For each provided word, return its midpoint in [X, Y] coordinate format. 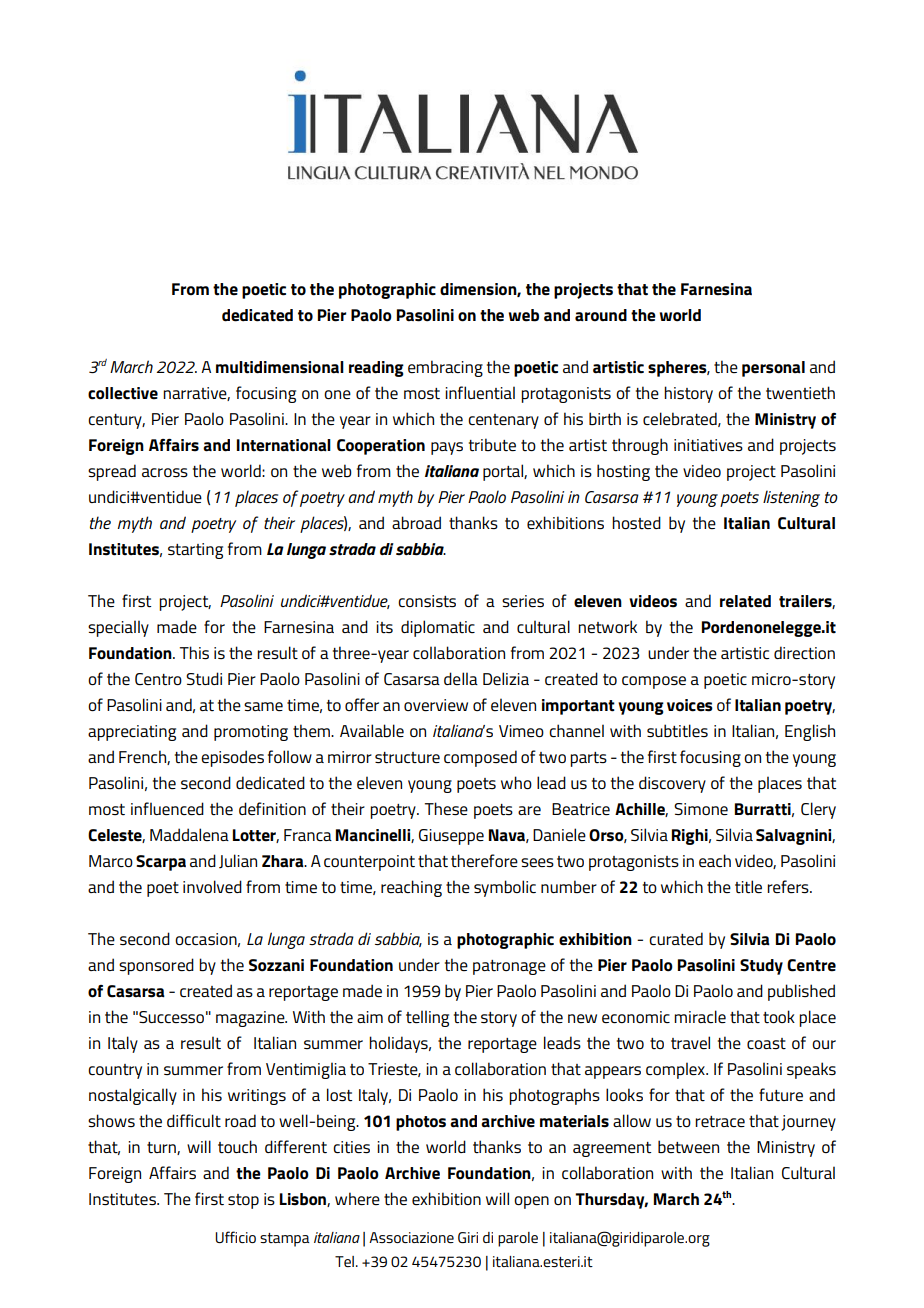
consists [427, 601]
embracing [445, 368]
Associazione [411, 1237]
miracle [700, 1016]
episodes [232, 758]
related [745, 601]
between [688, 1146]
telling [427, 1018]
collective [123, 393]
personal [773, 369]
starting [195, 551]
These [446, 808]
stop [243, 1201]
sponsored [156, 966]
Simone [701, 809]
